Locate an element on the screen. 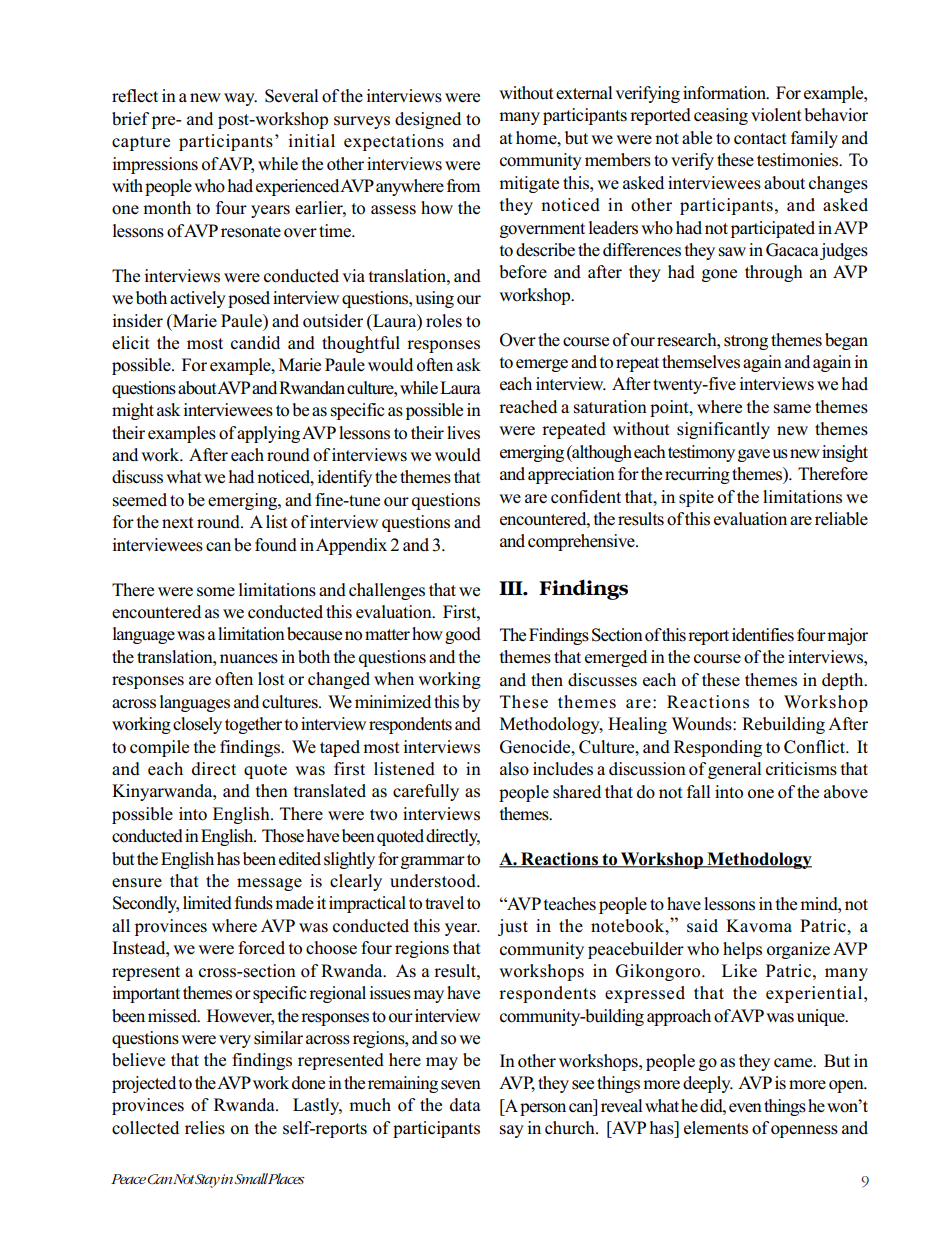 This screenshot has height=1233, width=952. lives is located at coordinates (463, 433).
